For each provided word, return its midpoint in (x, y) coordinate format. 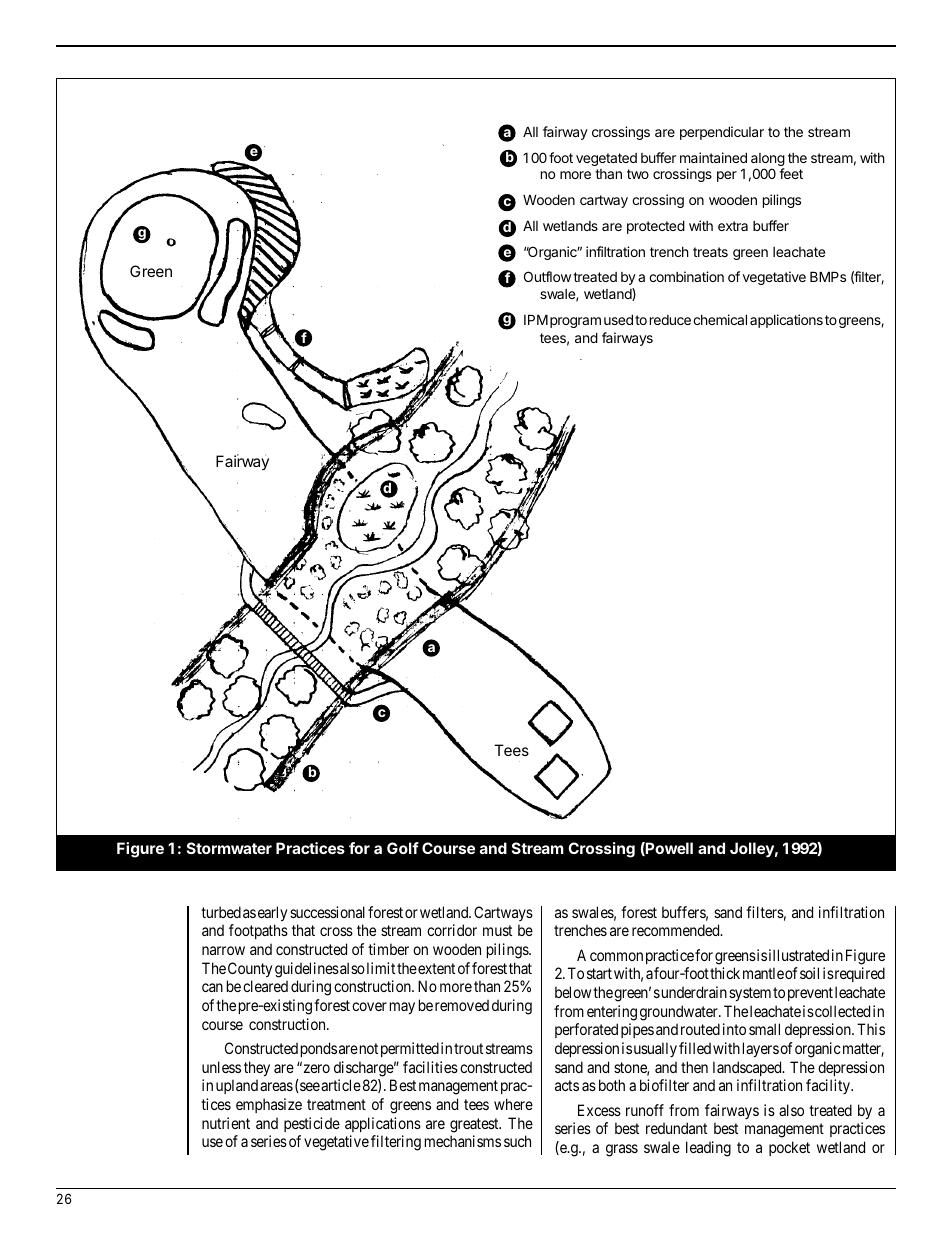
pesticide (312, 1124)
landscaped (748, 1068)
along (768, 161)
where (513, 1104)
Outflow (547, 276)
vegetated (606, 159)
